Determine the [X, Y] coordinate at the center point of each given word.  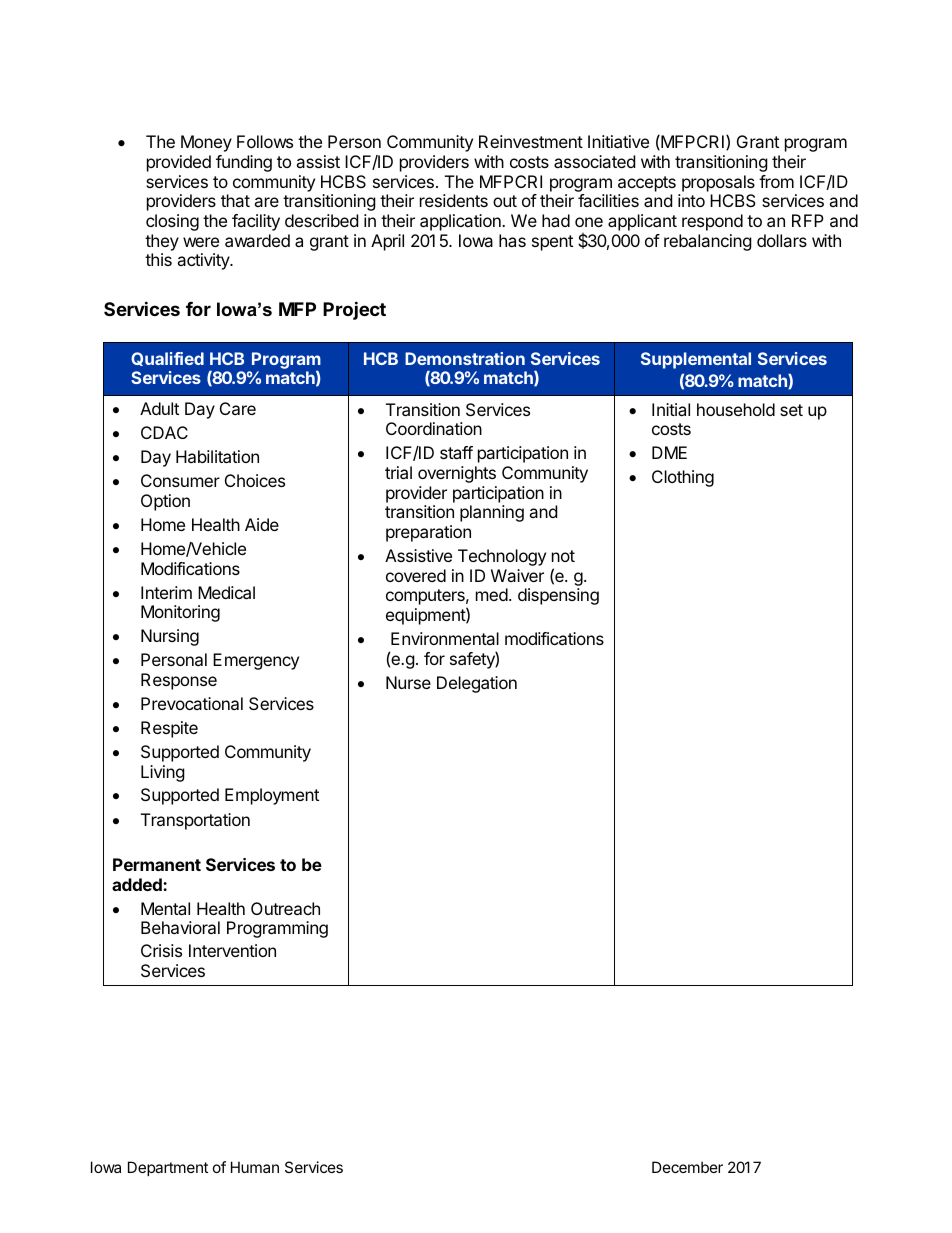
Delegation [477, 684]
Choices [255, 480]
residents [454, 200]
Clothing [683, 478]
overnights [457, 474]
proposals [718, 183]
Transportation [195, 821]
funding [244, 163]
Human [255, 1167]
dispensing [558, 596]
